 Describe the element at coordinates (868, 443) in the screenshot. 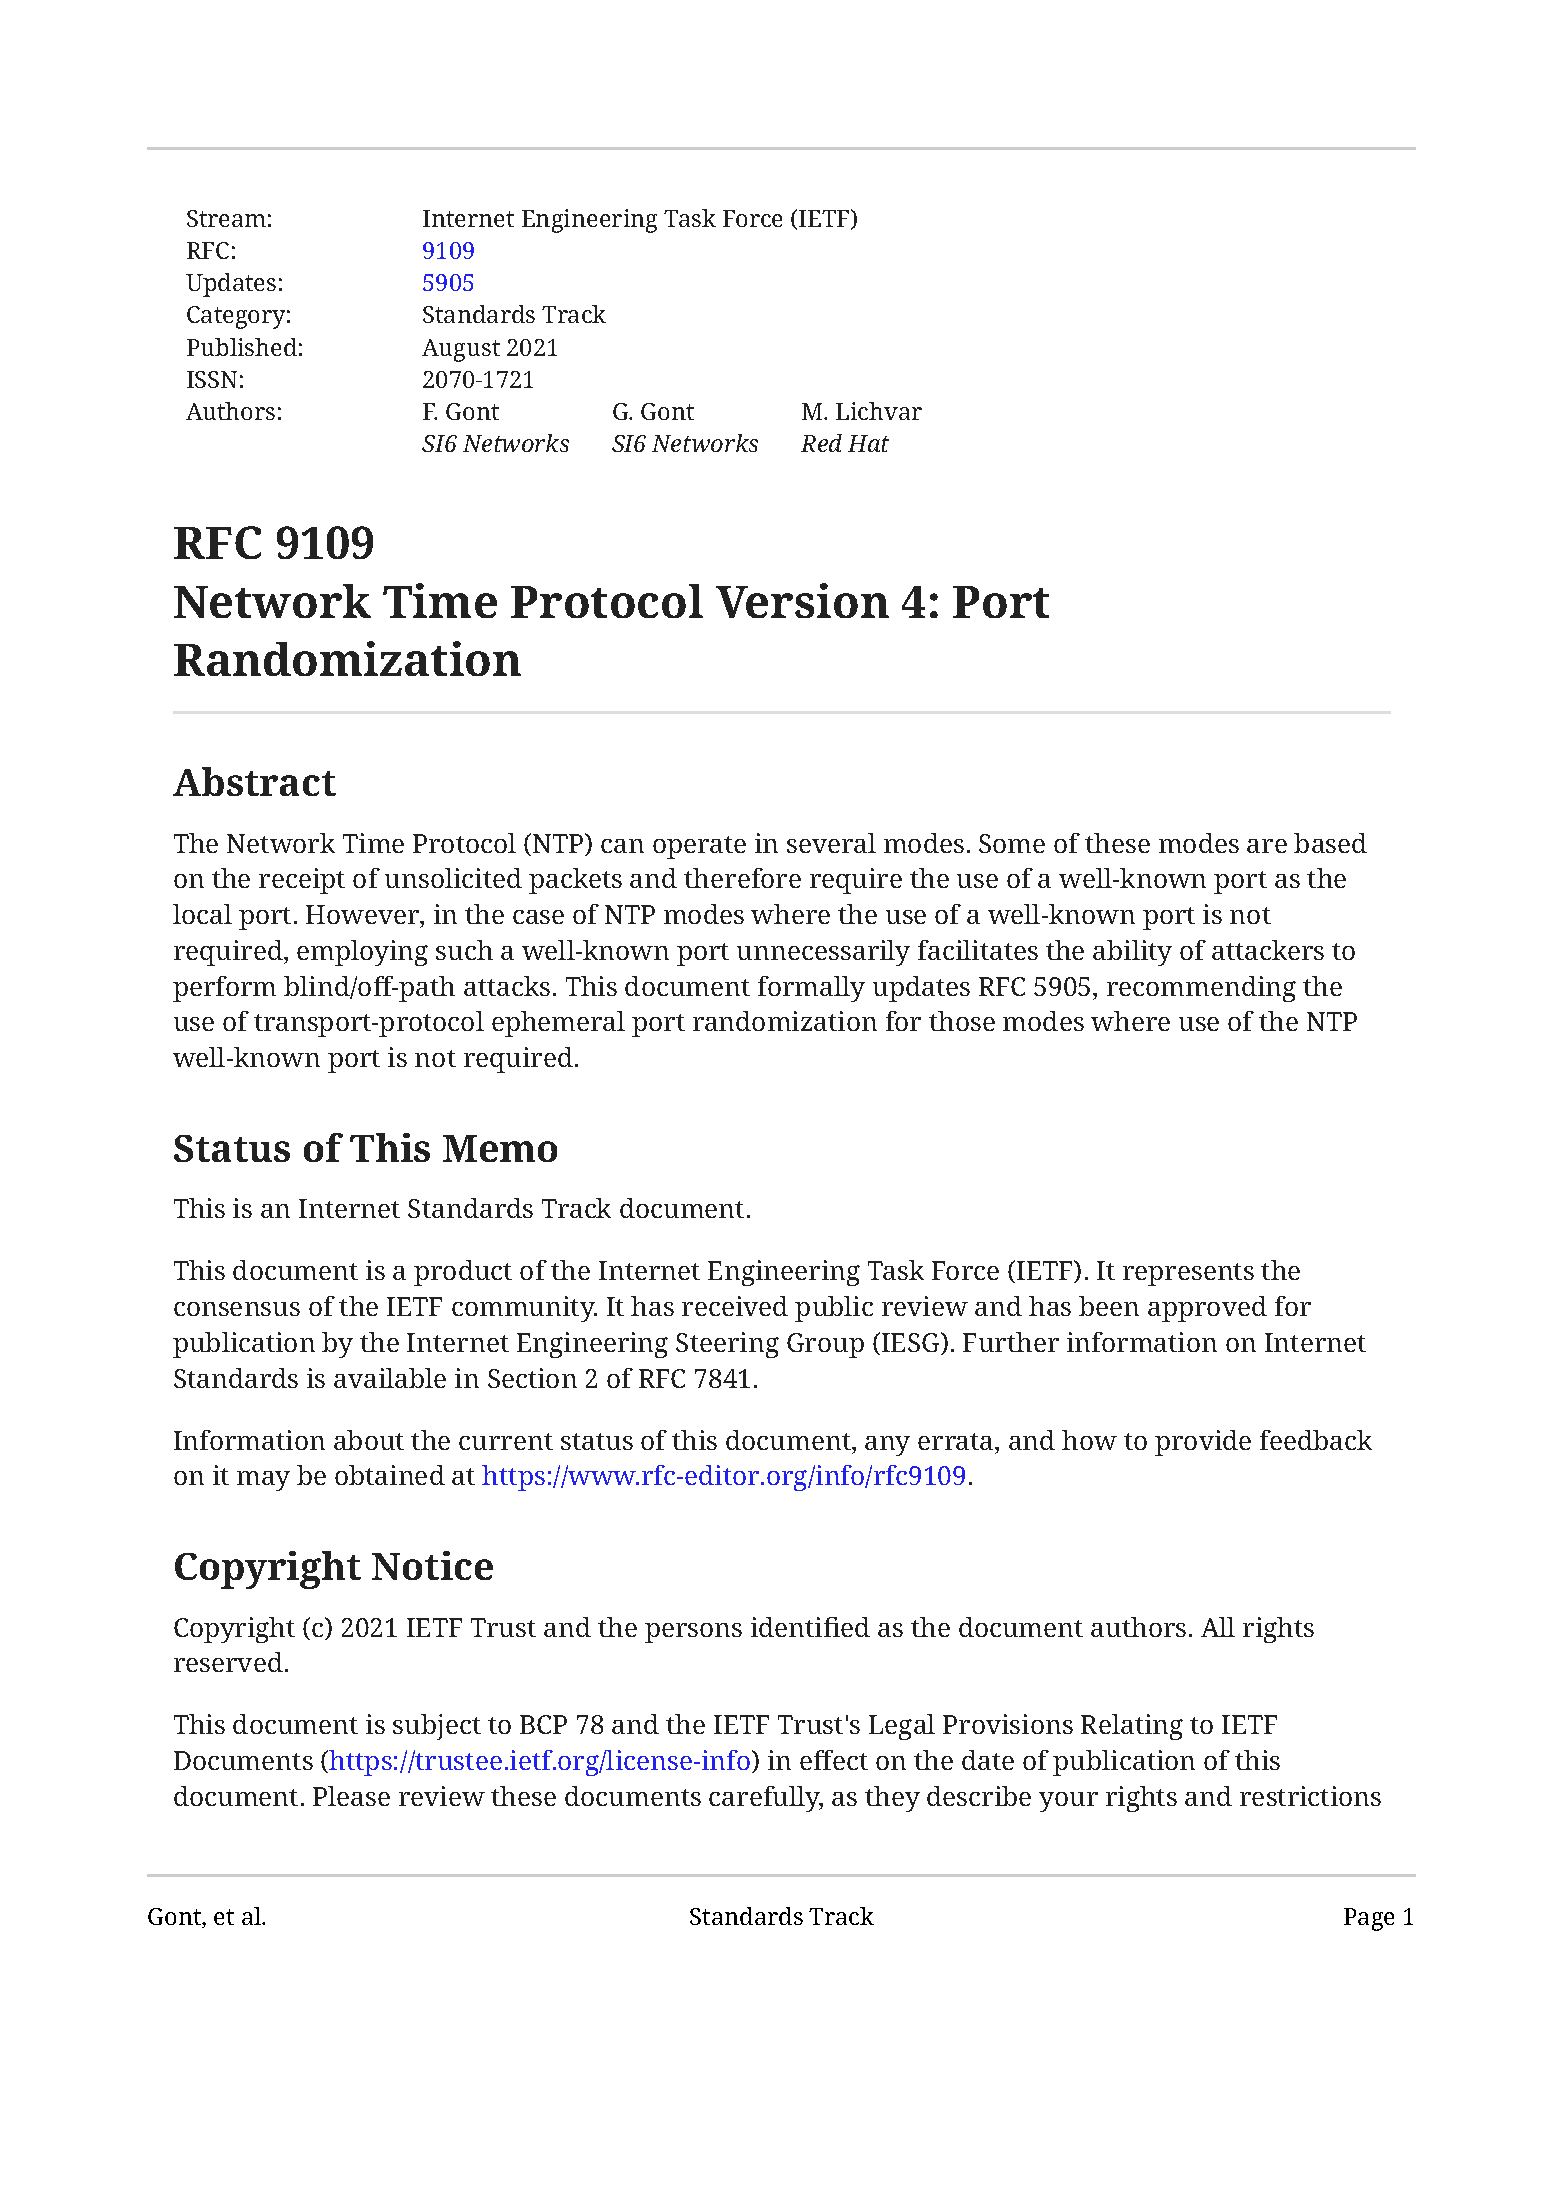

I see `Hat` at that location.
